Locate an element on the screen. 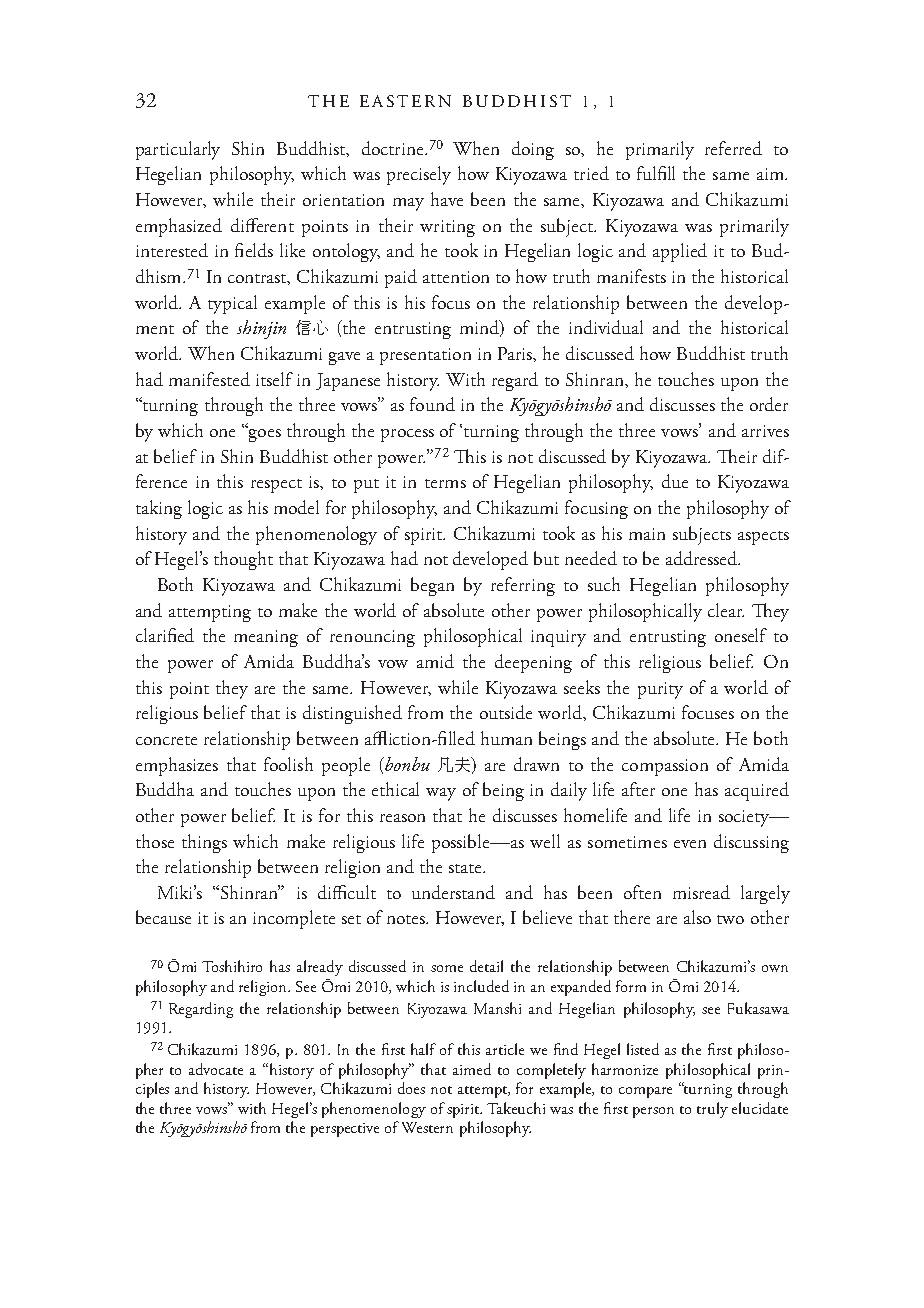  terms is located at coordinates (445, 483).
